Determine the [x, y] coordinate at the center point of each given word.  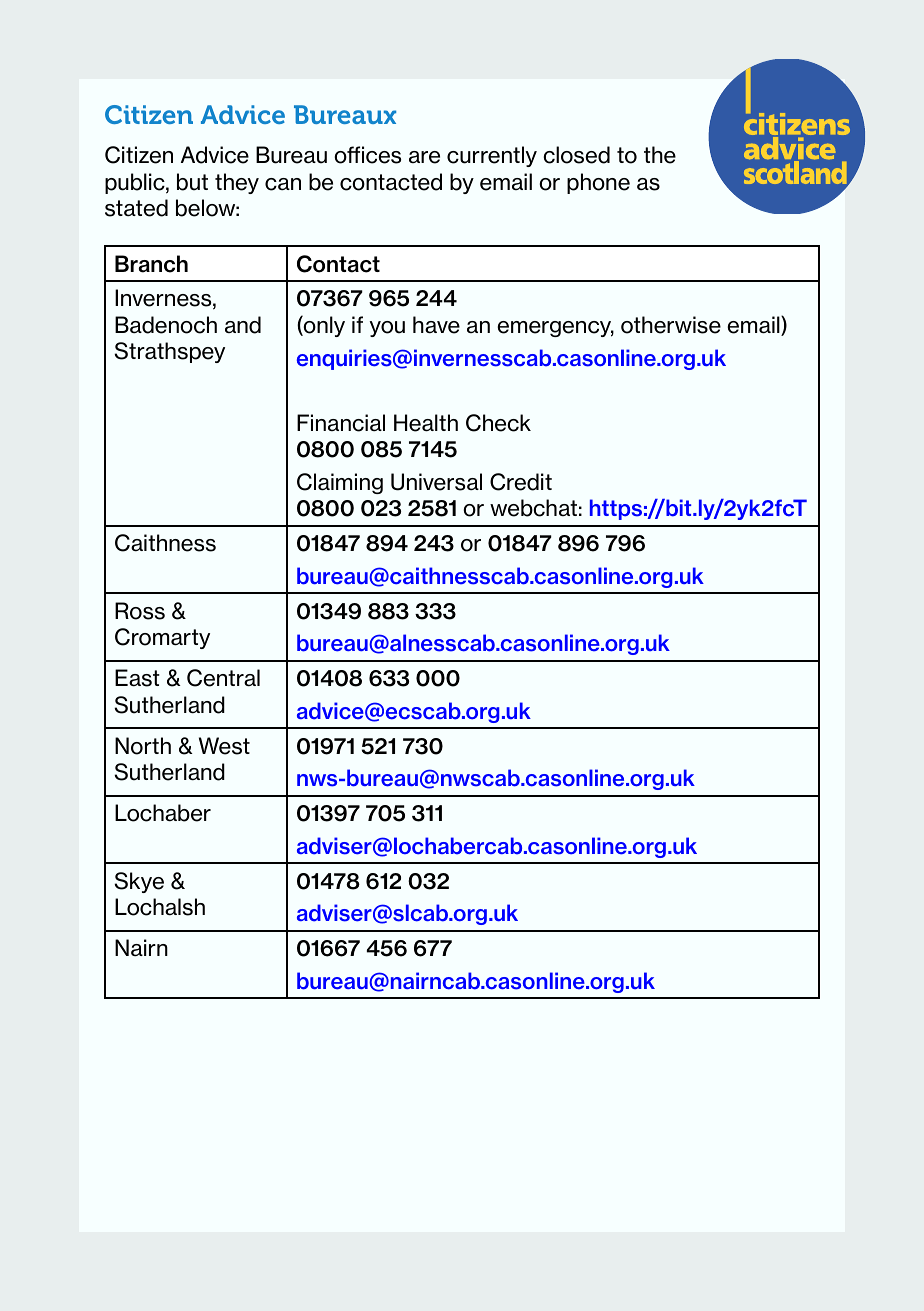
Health [426, 423]
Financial [341, 423]
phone [598, 183]
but [192, 182]
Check [498, 423]
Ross [140, 611]
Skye [139, 882]
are [424, 157]
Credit [521, 482]
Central [223, 678]
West [224, 746]
